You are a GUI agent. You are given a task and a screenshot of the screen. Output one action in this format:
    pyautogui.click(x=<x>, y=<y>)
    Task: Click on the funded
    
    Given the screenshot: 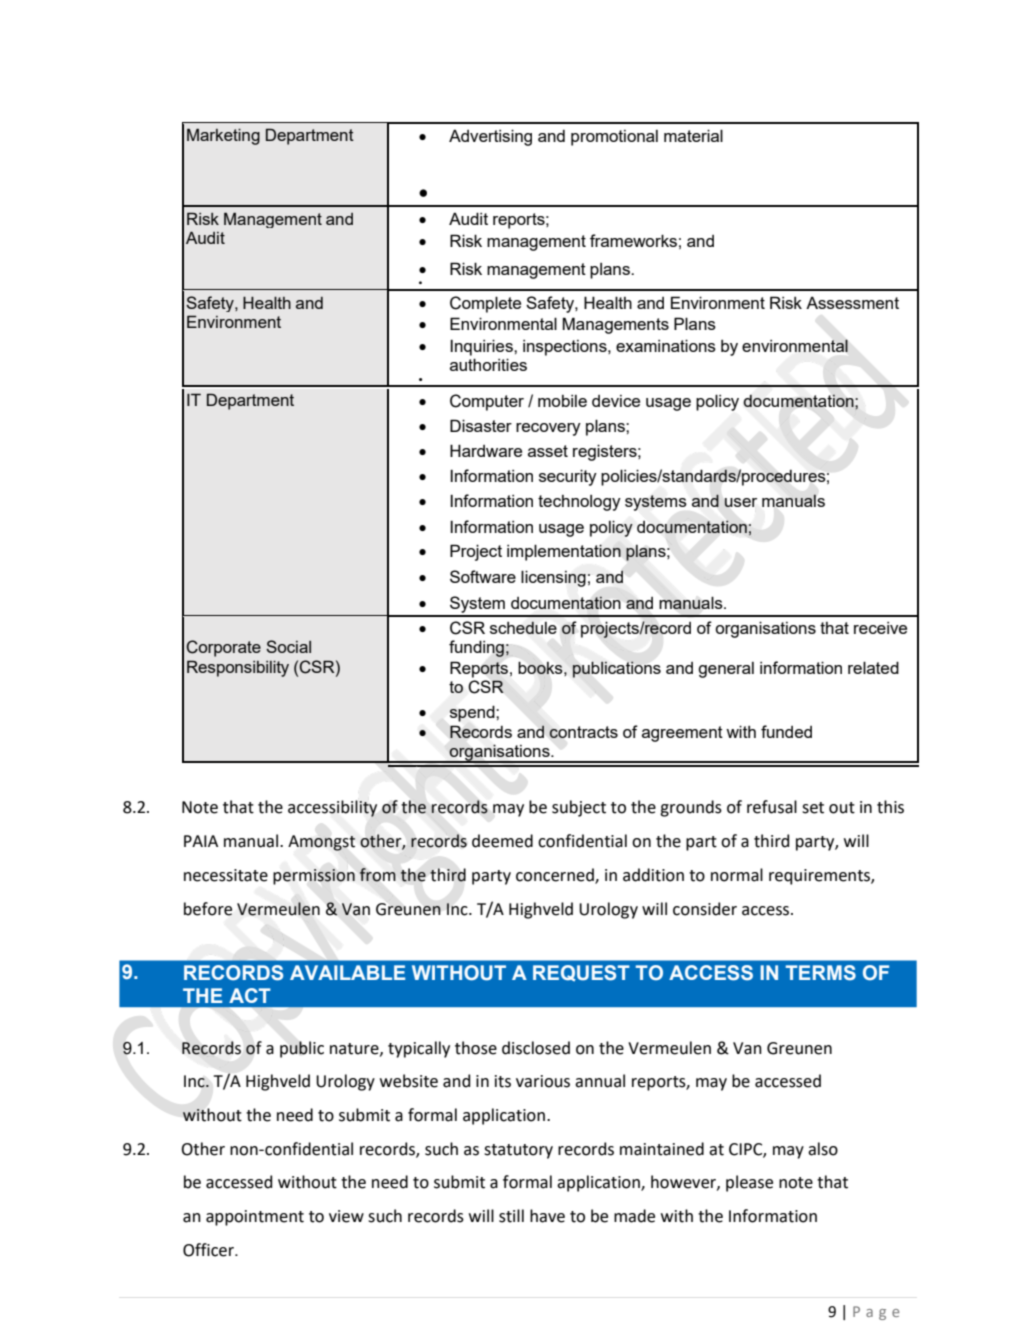 What is the action you would take?
    pyautogui.click(x=786, y=731)
